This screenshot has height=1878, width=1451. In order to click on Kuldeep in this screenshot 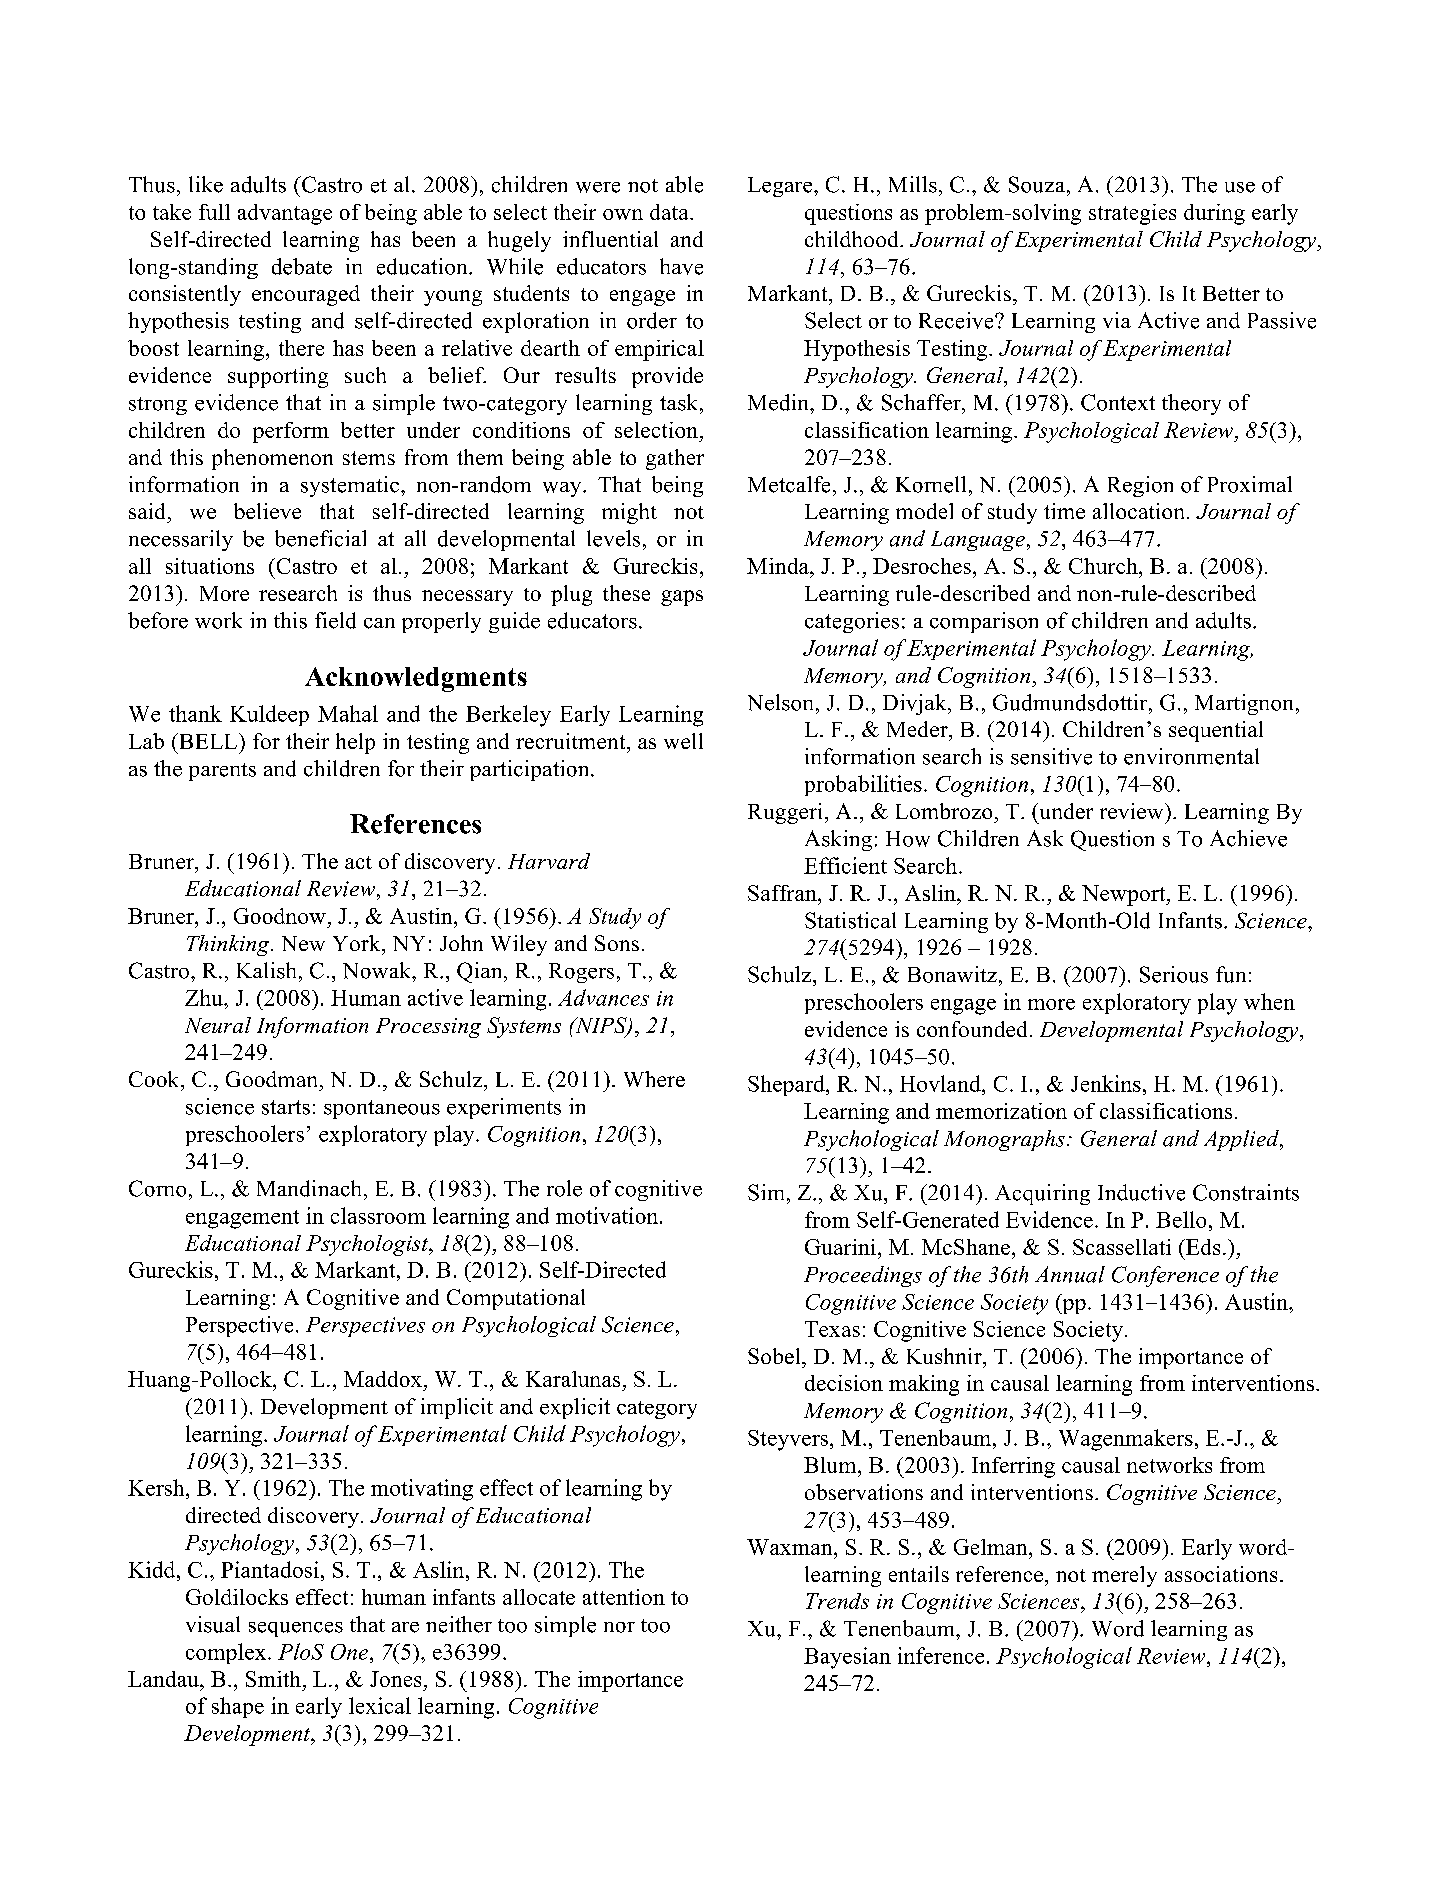, I will do `click(269, 715)`.
